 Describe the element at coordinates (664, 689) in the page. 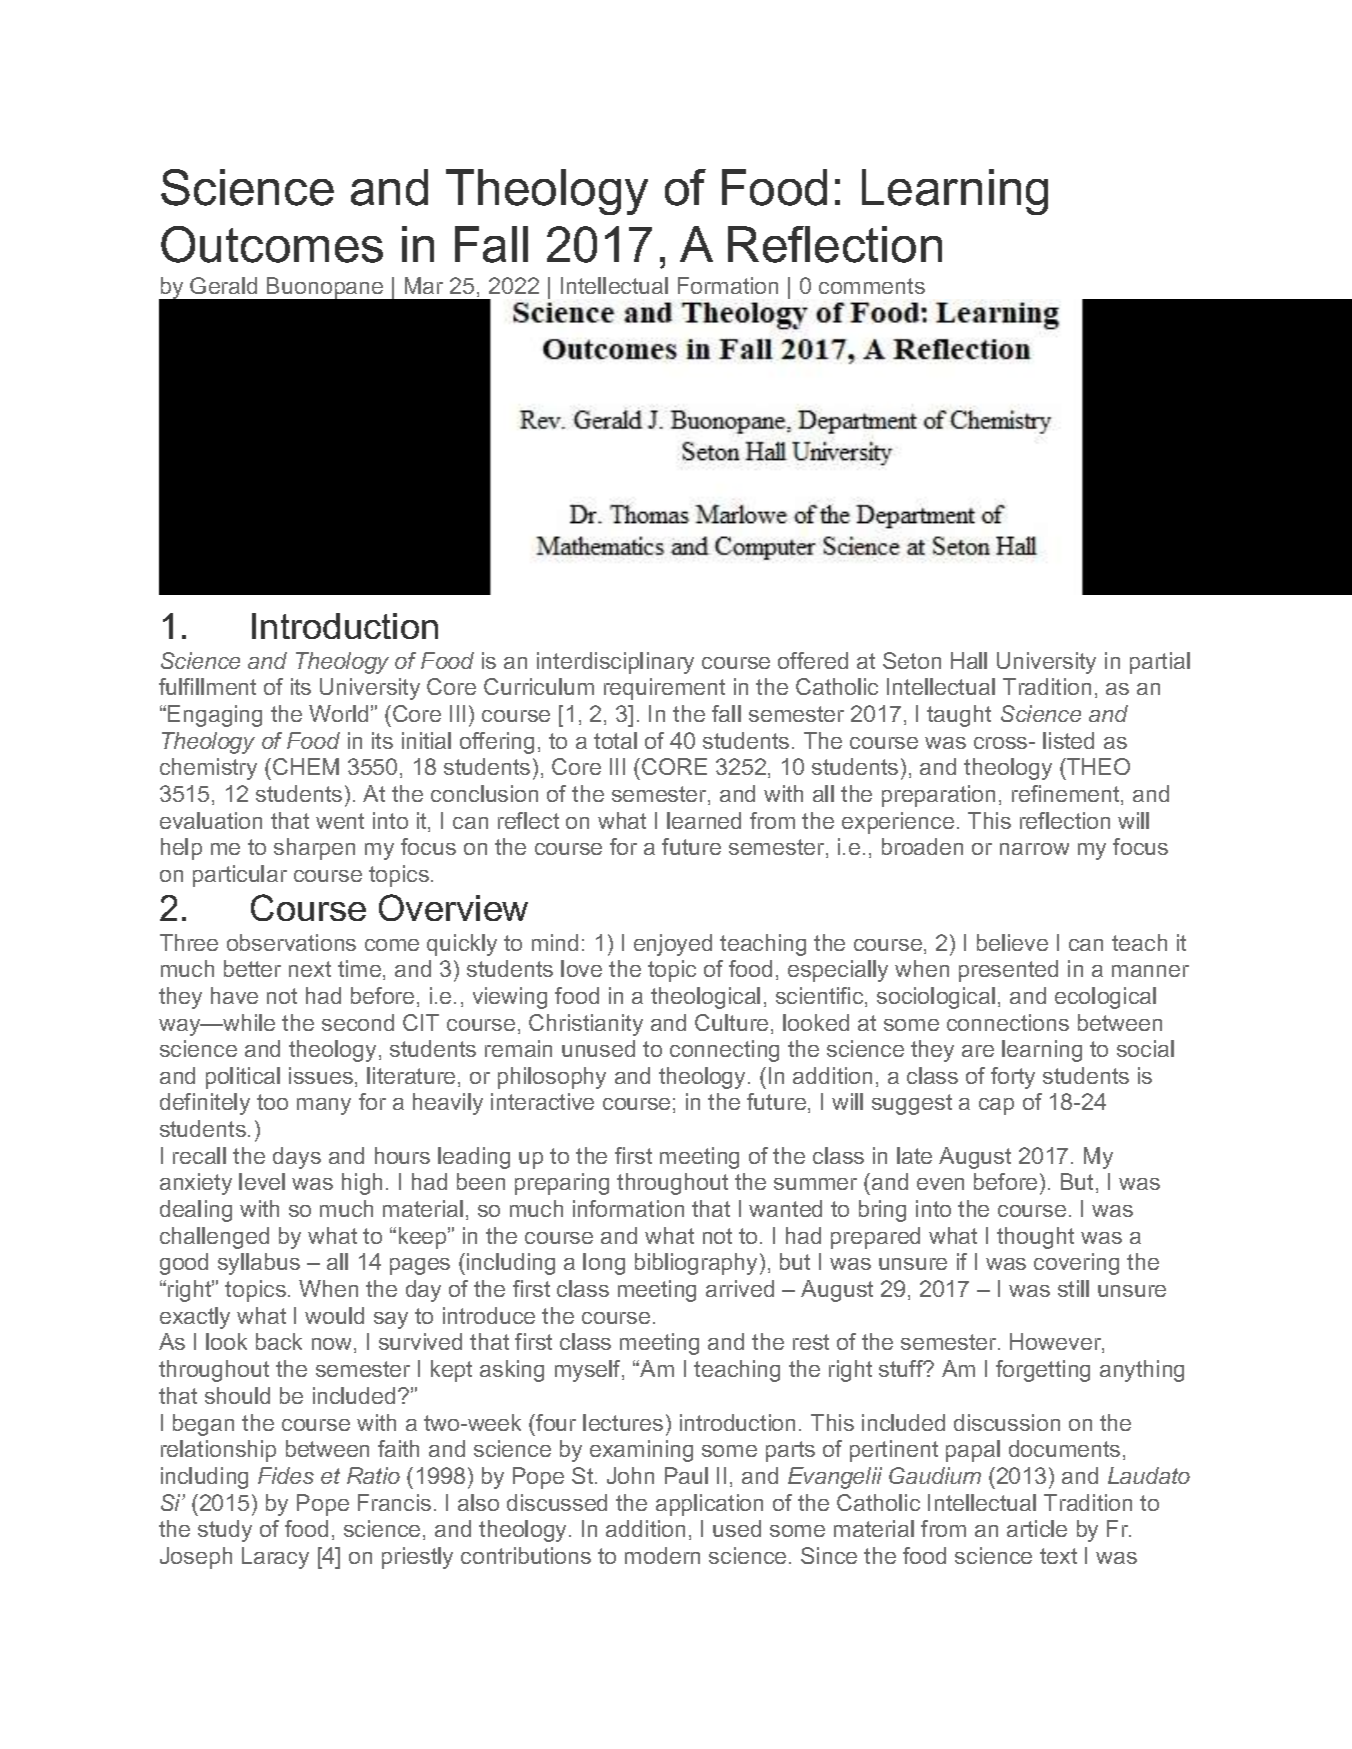

I see `requirement` at that location.
